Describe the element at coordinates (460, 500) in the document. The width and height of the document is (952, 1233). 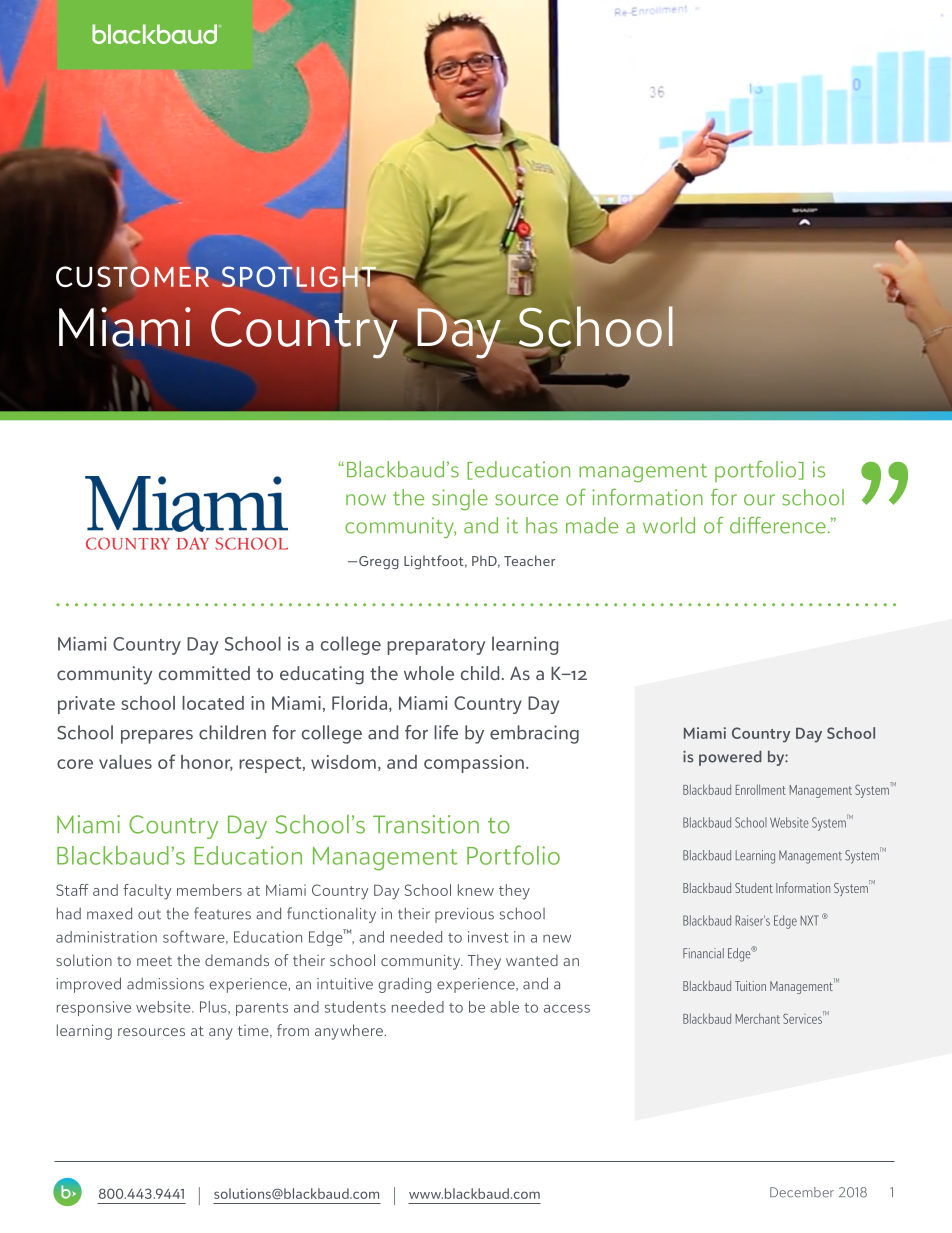
I see `single` at that location.
